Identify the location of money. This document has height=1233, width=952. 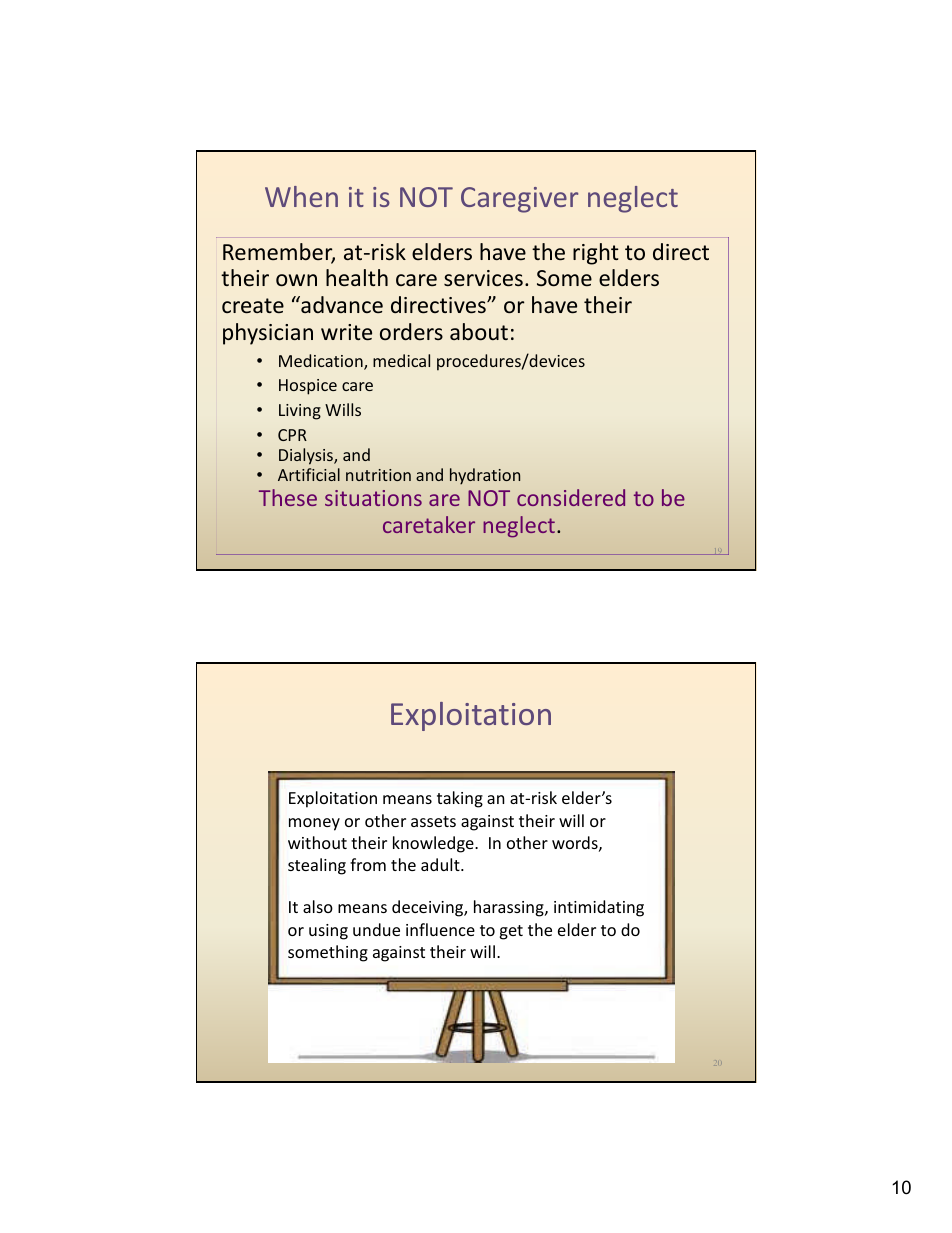
(314, 824).
